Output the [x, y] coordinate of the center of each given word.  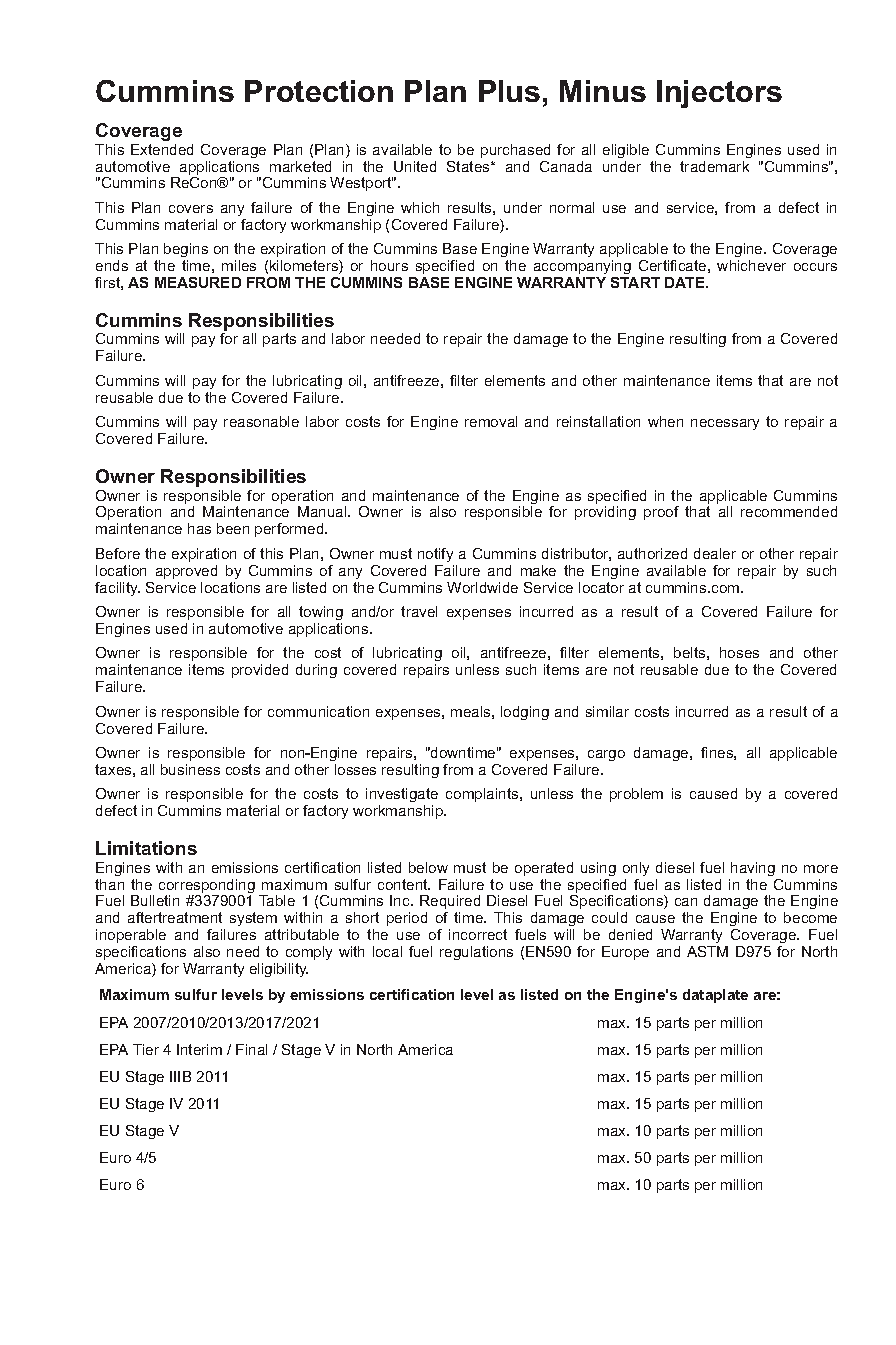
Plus [509, 91]
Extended [162, 149]
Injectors [719, 94]
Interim [199, 1049]
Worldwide [482, 587]
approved [186, 572]
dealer [715, 553]
